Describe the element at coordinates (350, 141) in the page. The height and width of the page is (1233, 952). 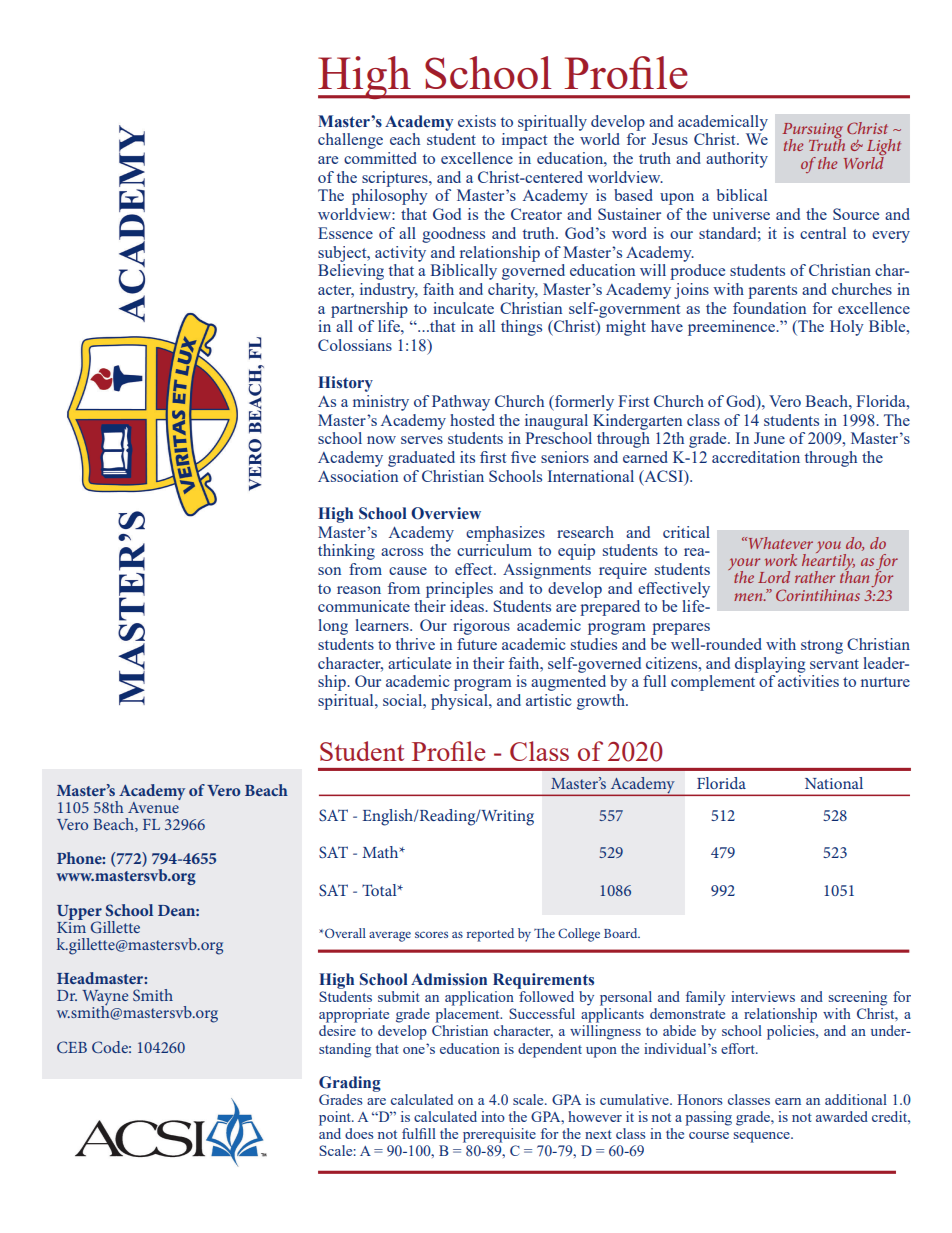
I see `challenge` at that location.
